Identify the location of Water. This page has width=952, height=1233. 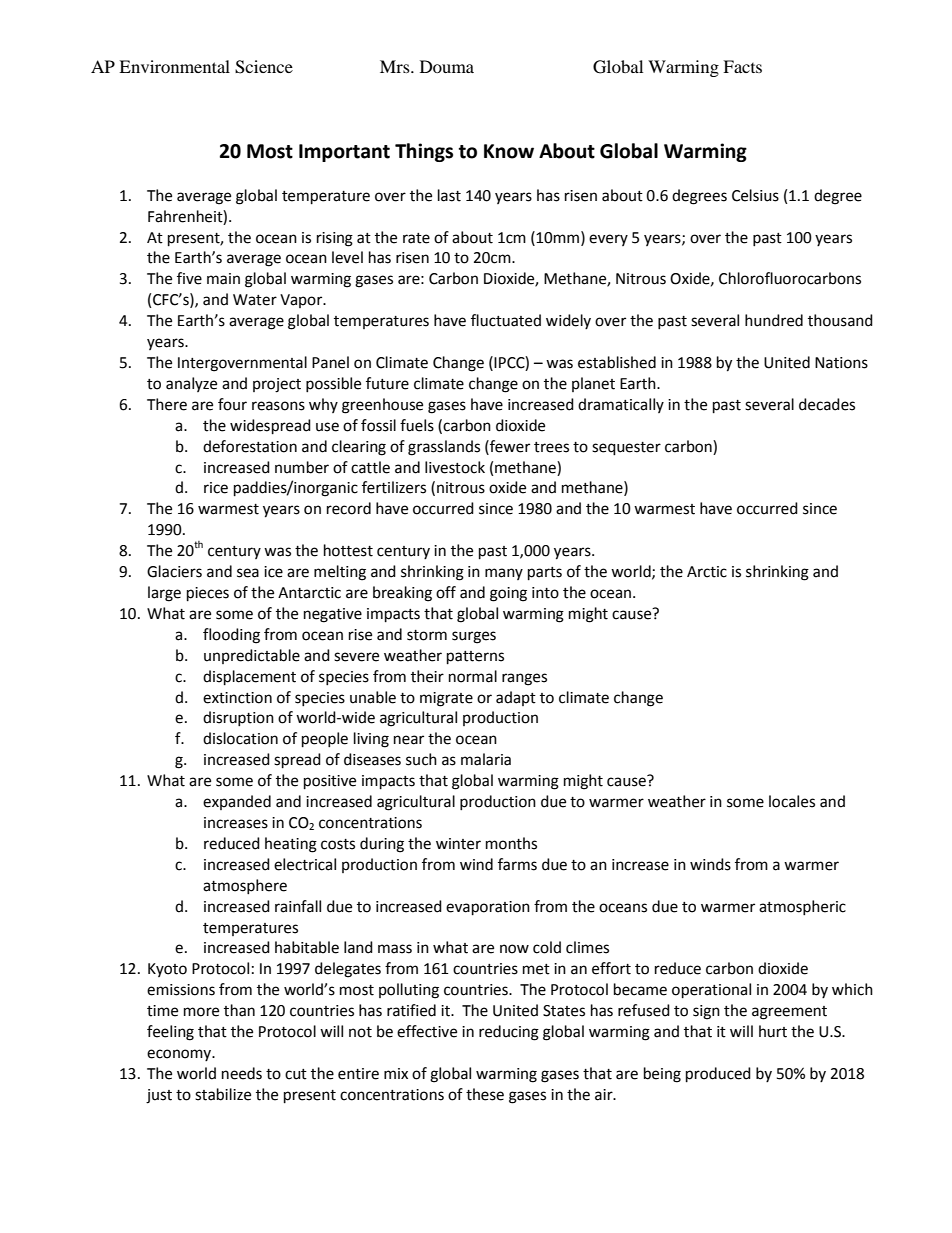
(255, 300).
